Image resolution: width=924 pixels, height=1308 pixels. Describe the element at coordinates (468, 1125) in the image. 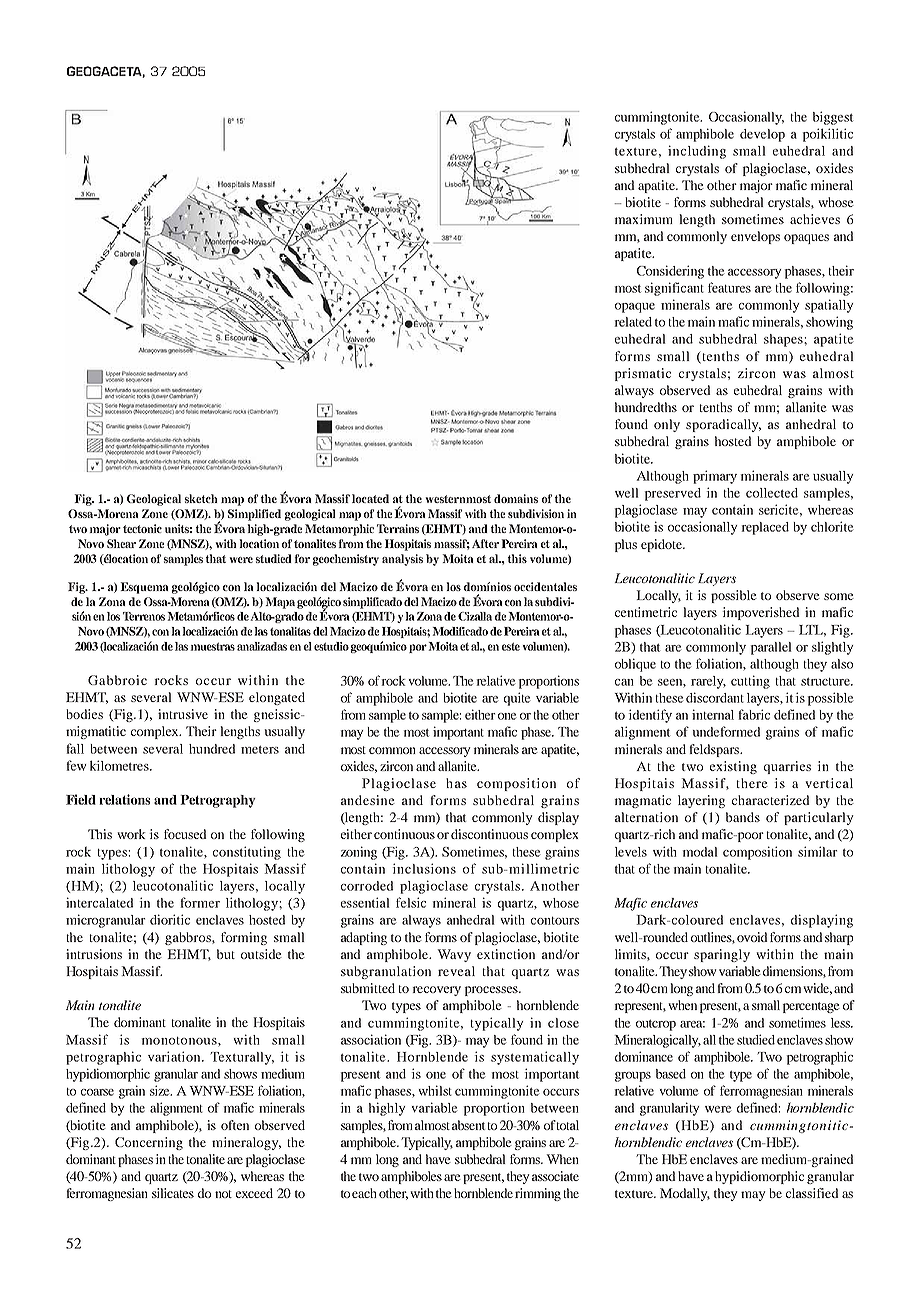

I see `absent` at that location.
